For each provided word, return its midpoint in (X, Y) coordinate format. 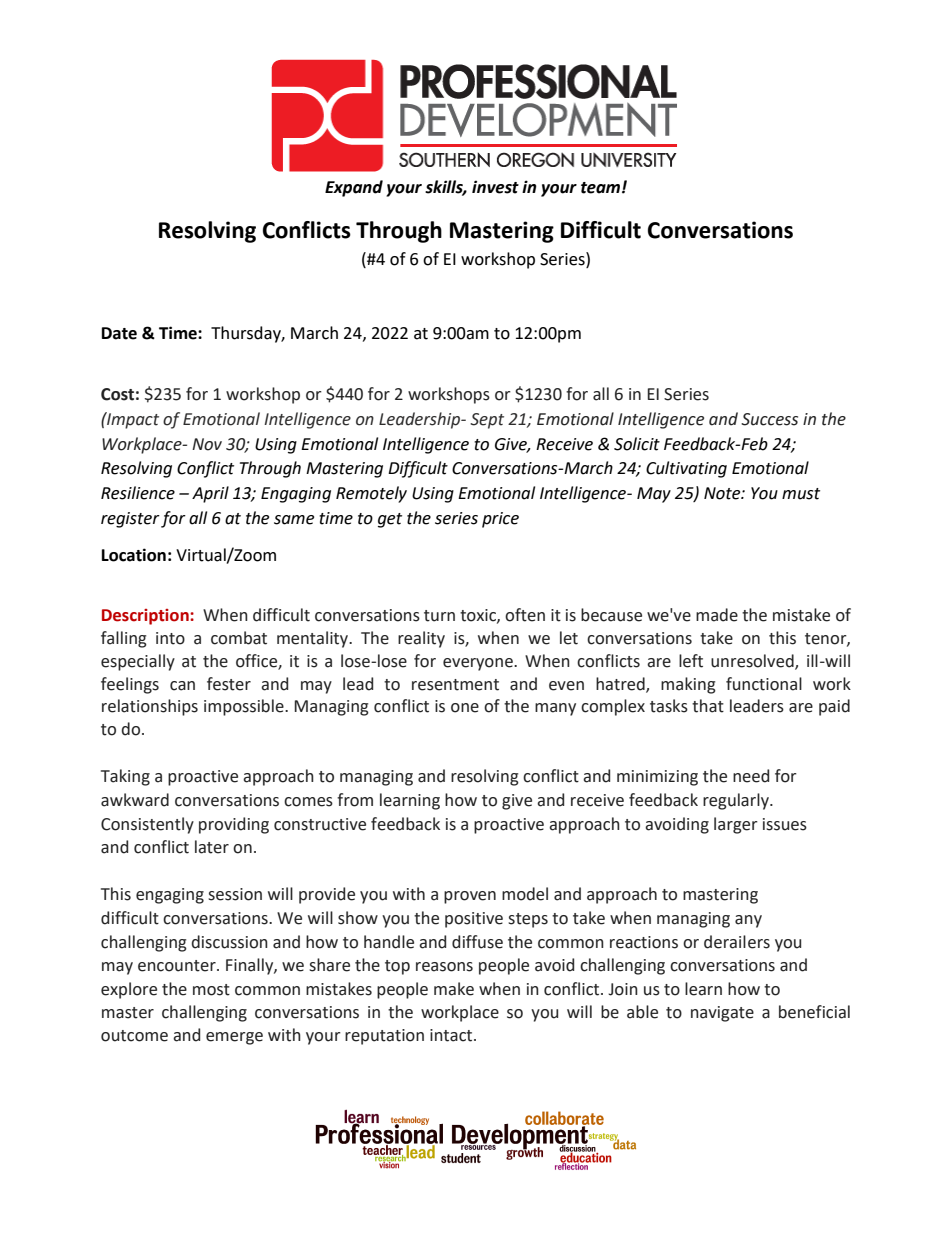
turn (439, 616)
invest (495, 187)
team (602, 188)
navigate (722, 1014)
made (717, 615)
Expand (354, 188)
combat (239, 638)
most (211, 990)
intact (452, 1035)
